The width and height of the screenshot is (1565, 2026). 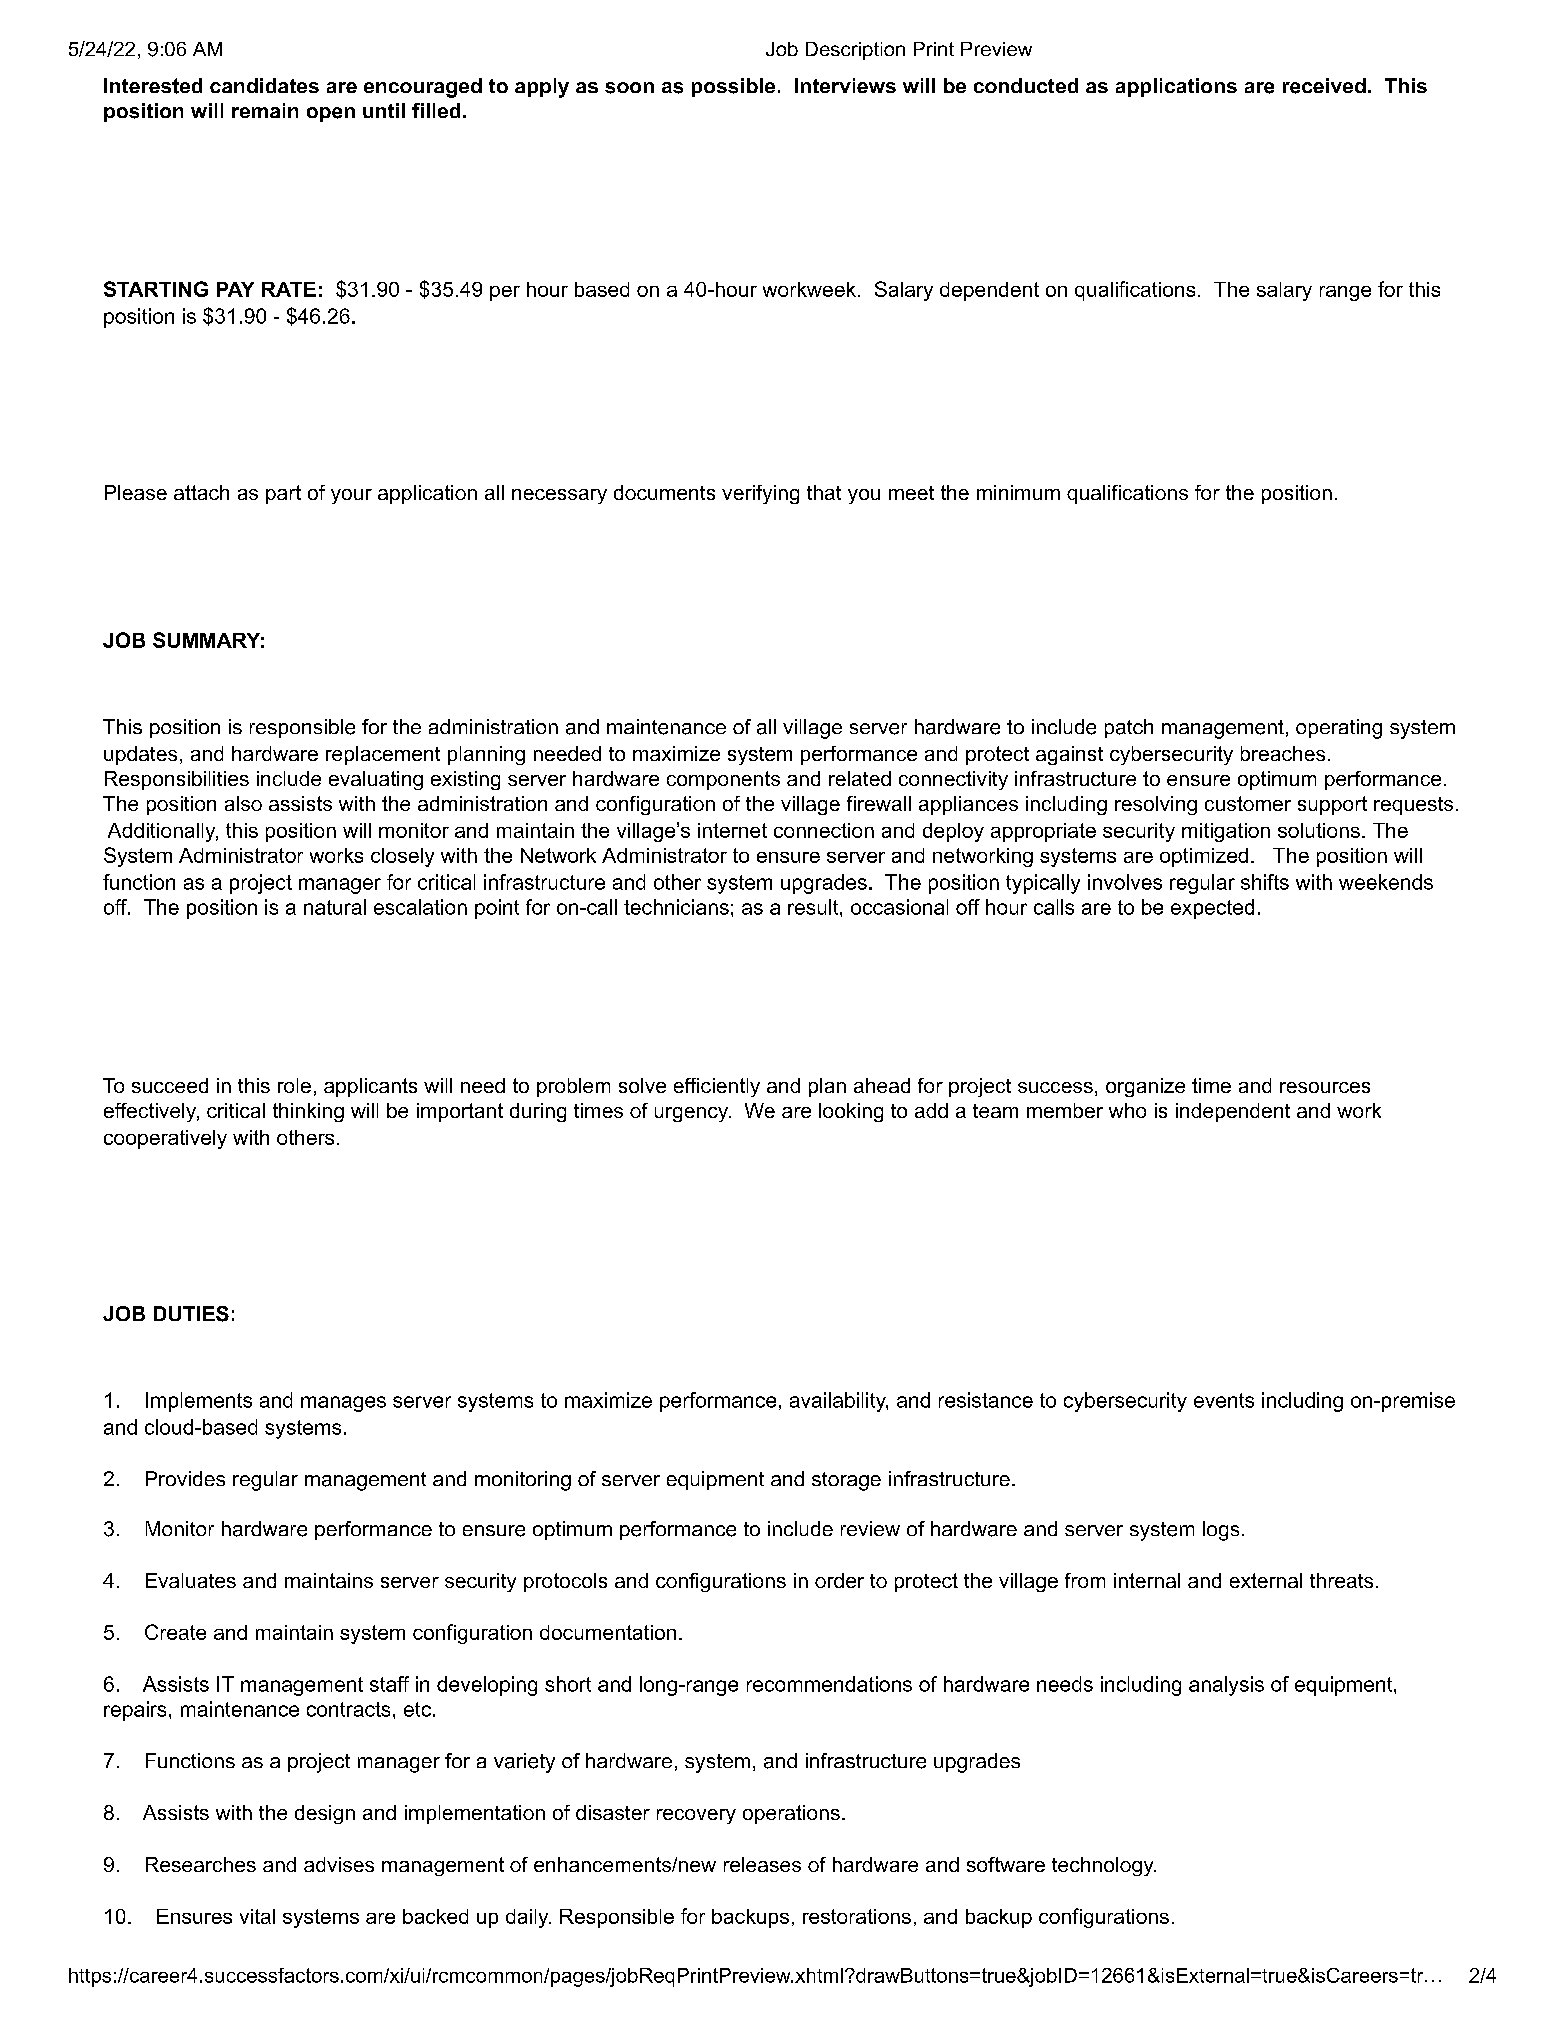 What do you see at coordinates (692, 1114) in the screenshot?
I see `urgency` at bounding box center [692, 1114].
